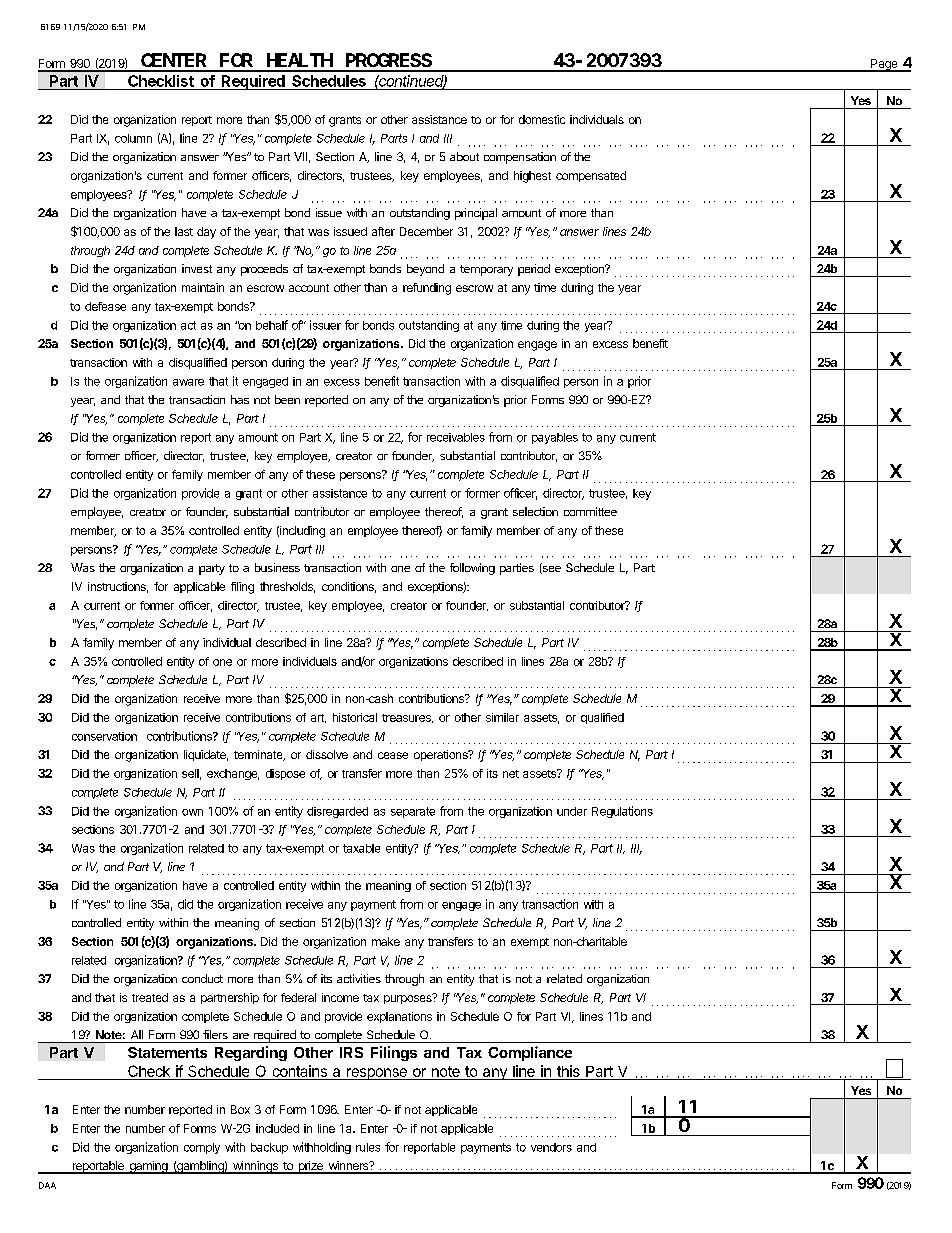 The height and width of the screenshot is (1233, 952). I want to click on Regulations, so click(622, 812).
